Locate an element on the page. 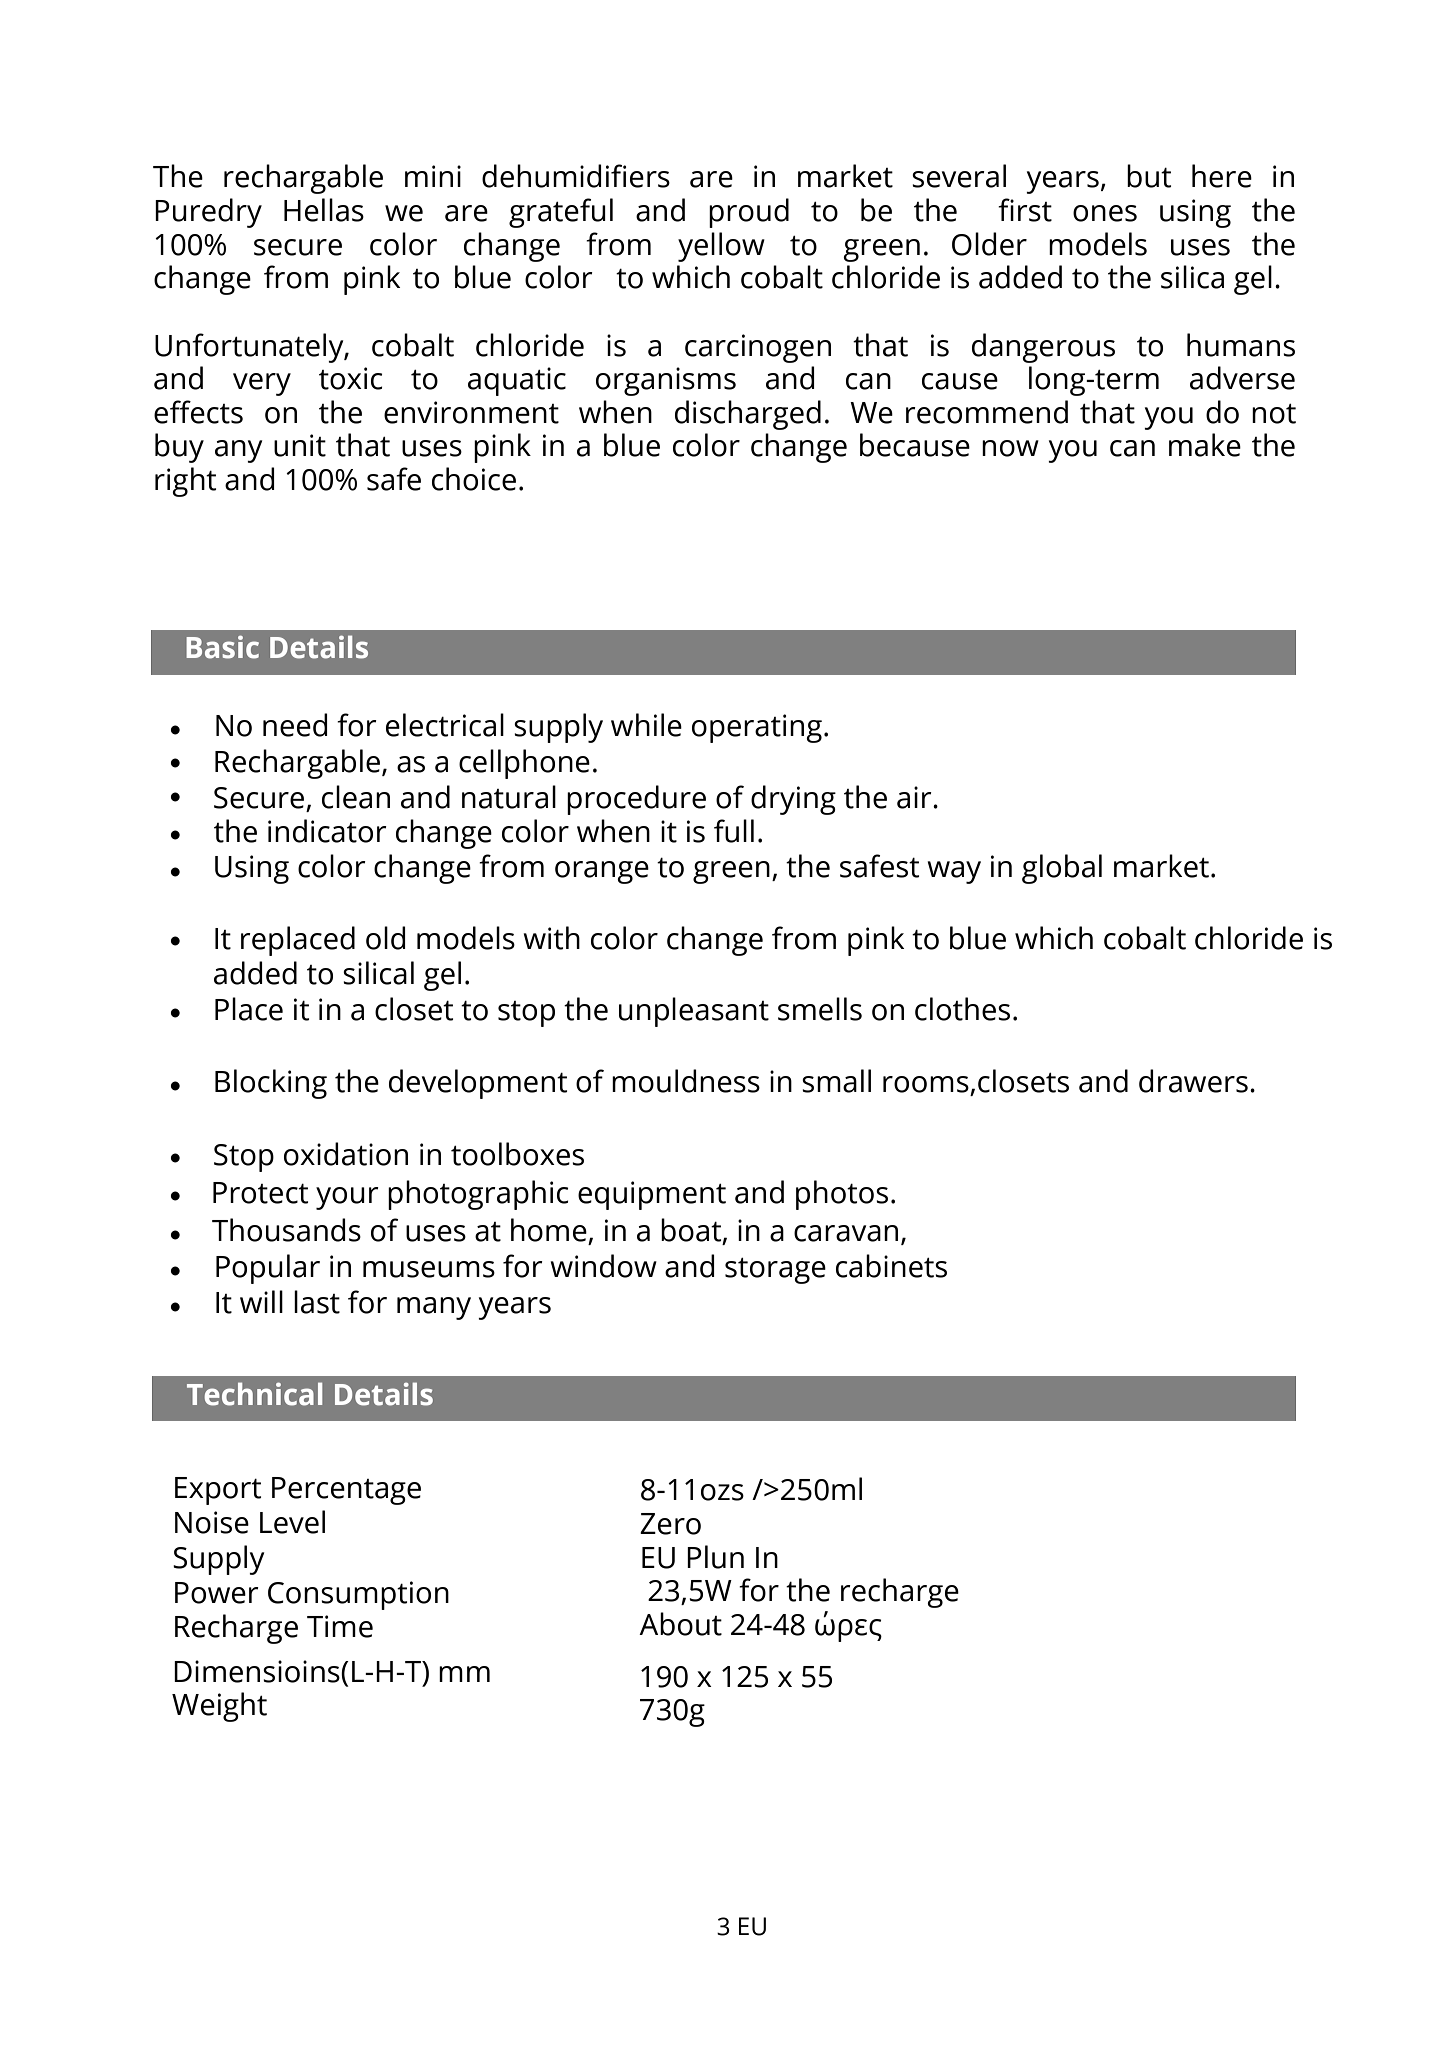  global is located at coordinates (1062, 869).
